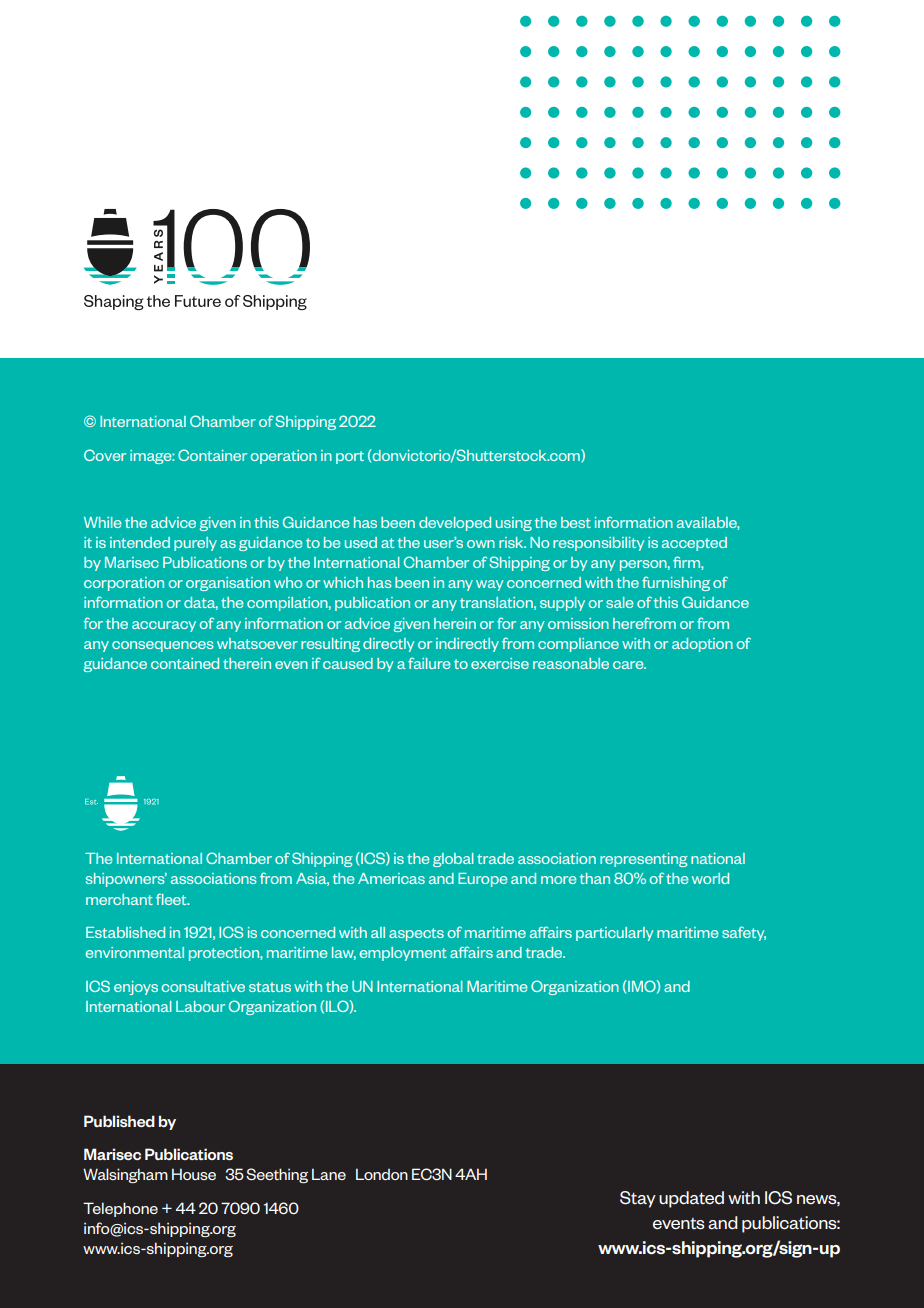 The height and width of the image is (1308, 924). Describe the element at coordinates (185, 663) in the image. I see `contained` at that location.
